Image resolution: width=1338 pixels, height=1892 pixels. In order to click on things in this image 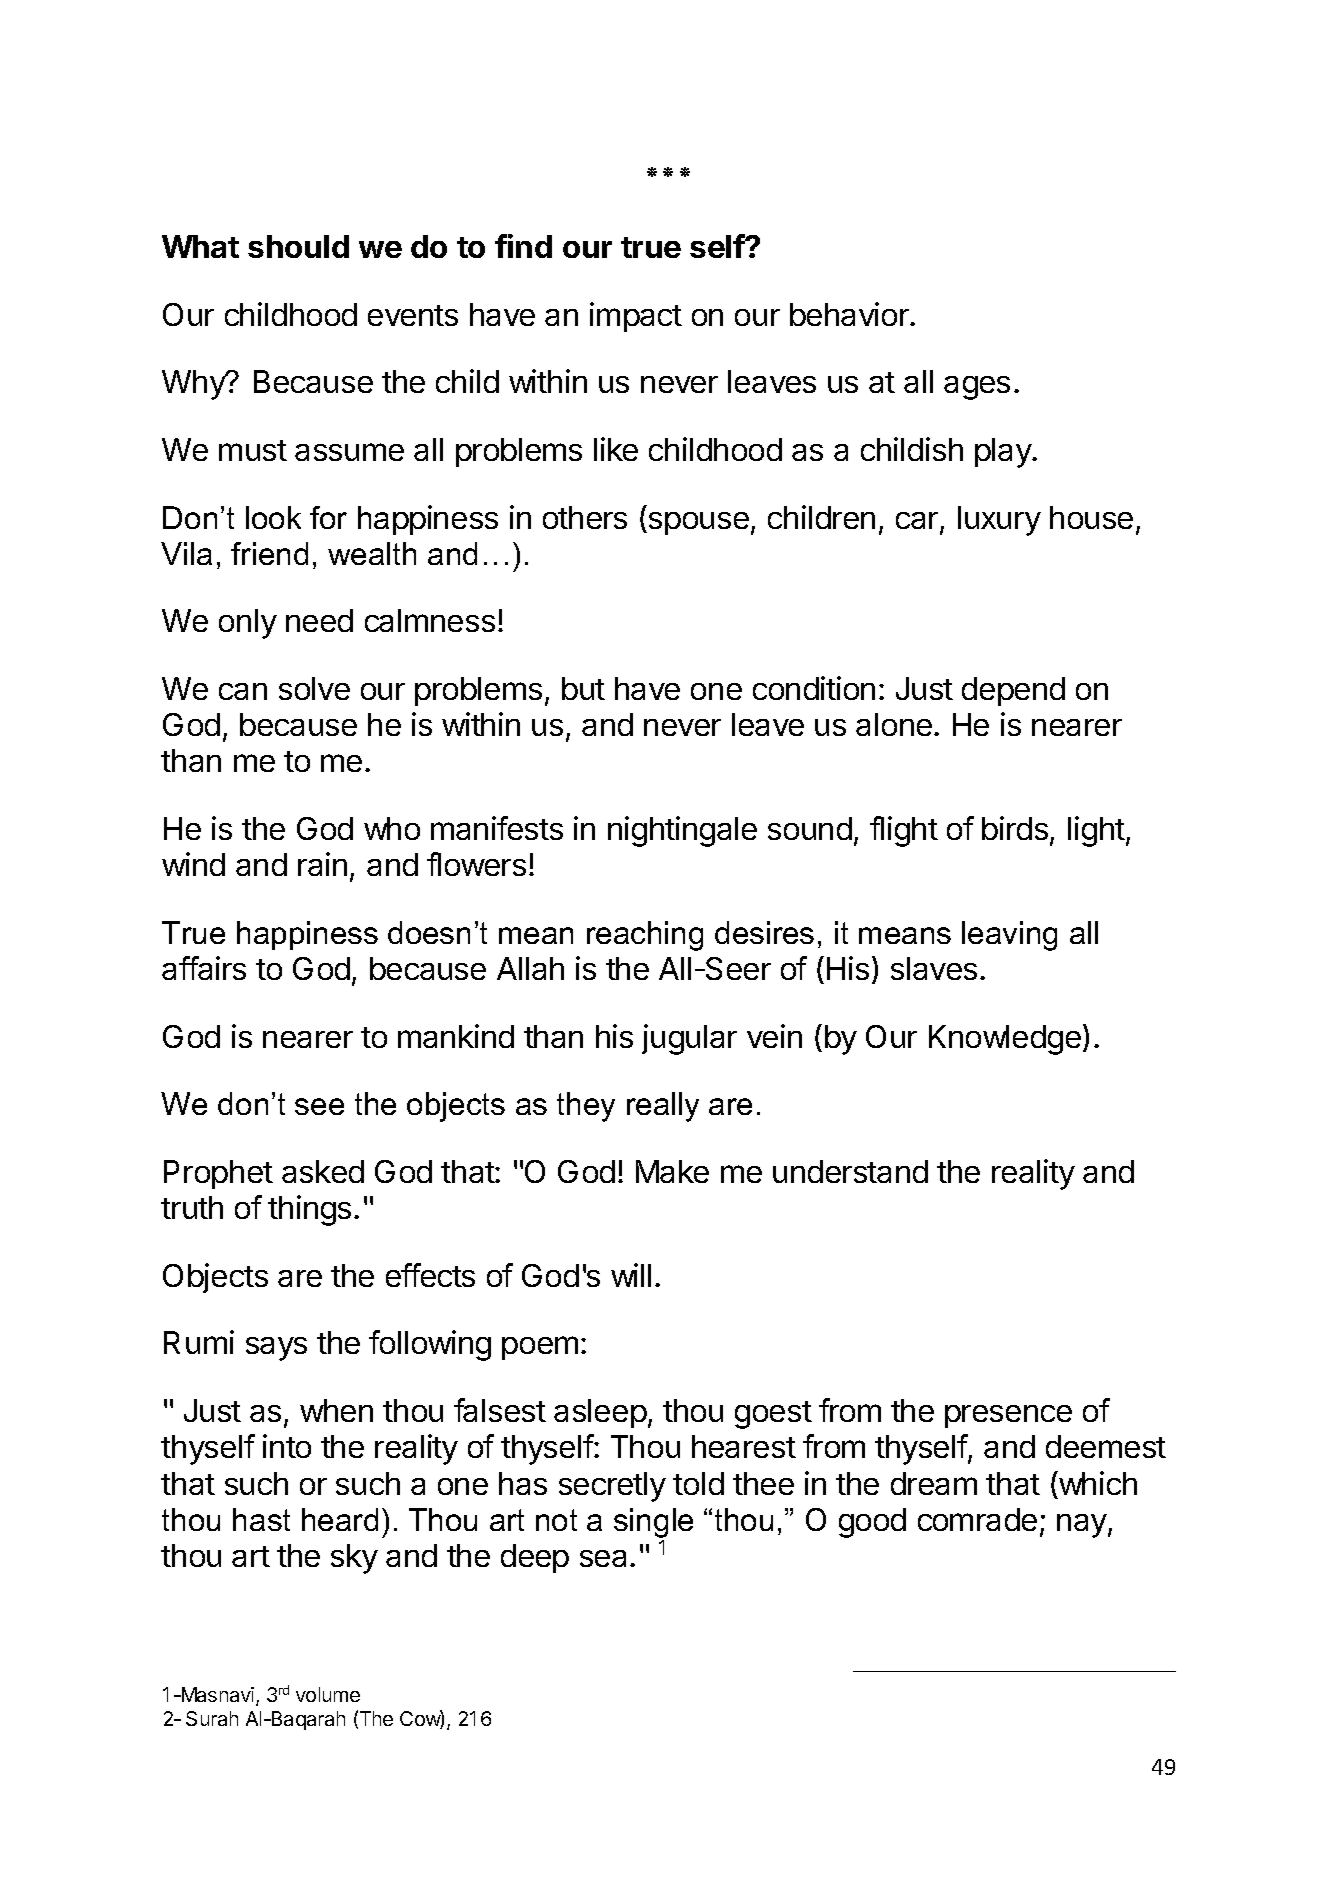, I will do `click(309, 1210)`.
